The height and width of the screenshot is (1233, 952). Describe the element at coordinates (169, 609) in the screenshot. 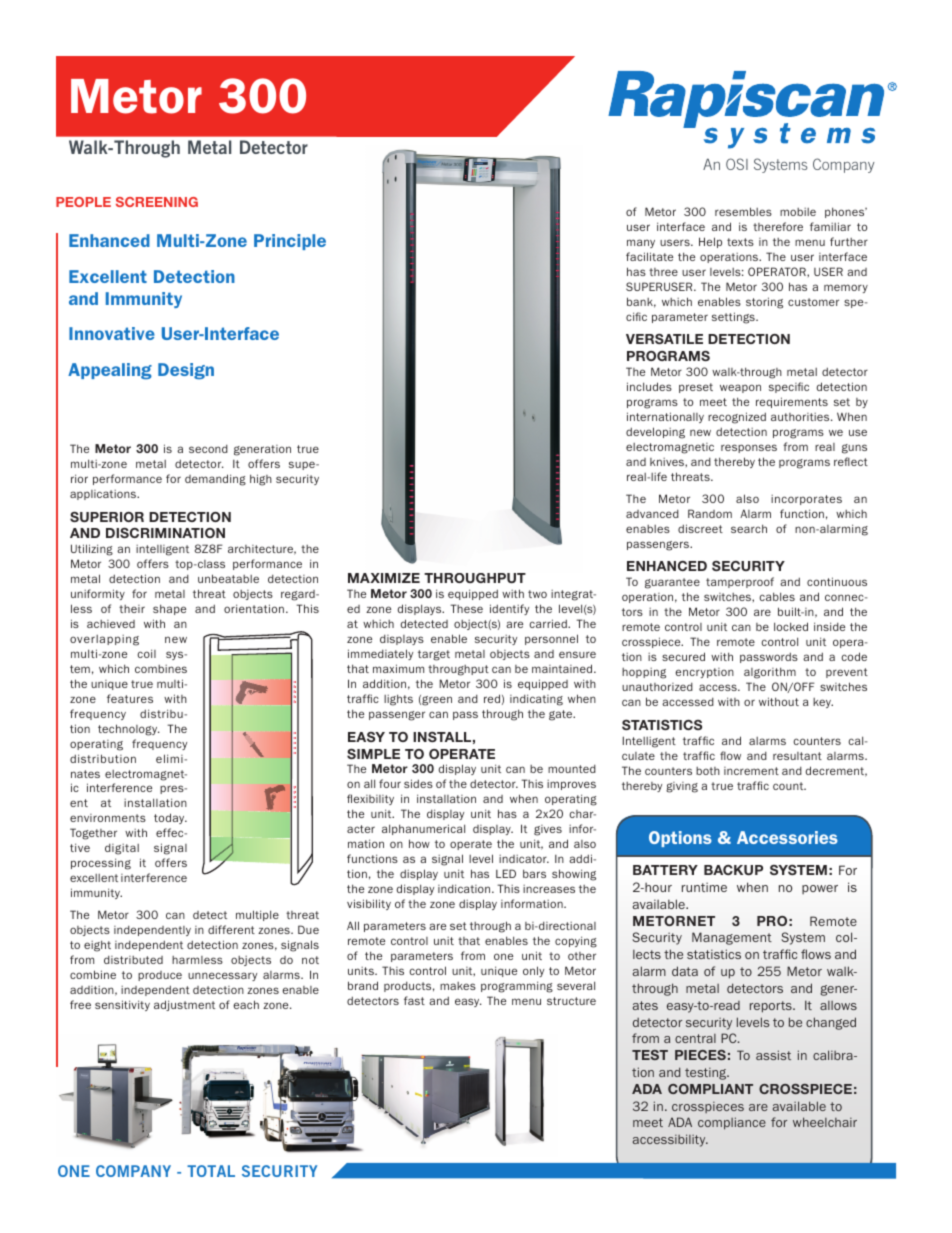

I see `shape` at that location.
